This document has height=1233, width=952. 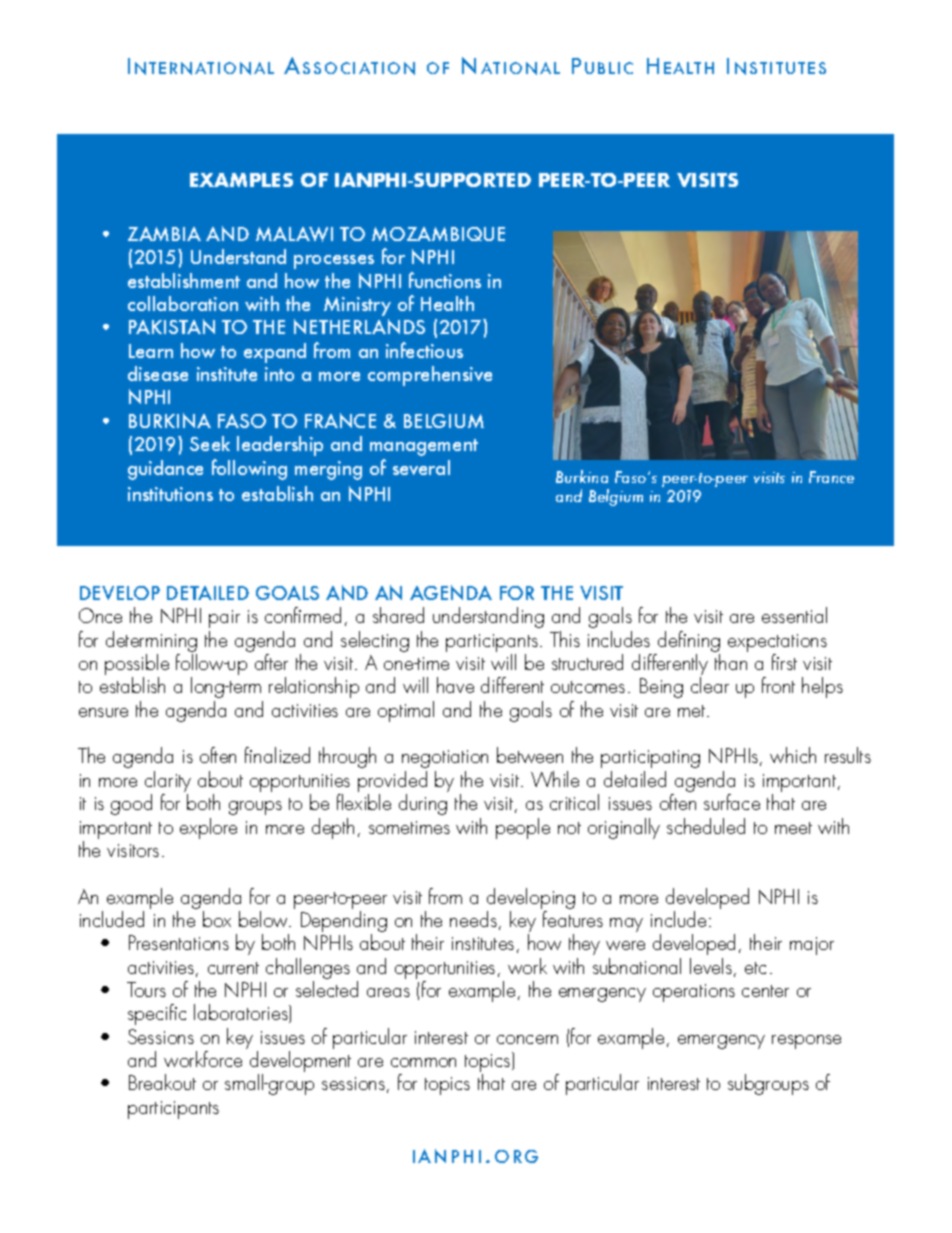 What do you see at coordinates (445, 280) in the document?
I see `functions` at bounding box center [445, 280].
